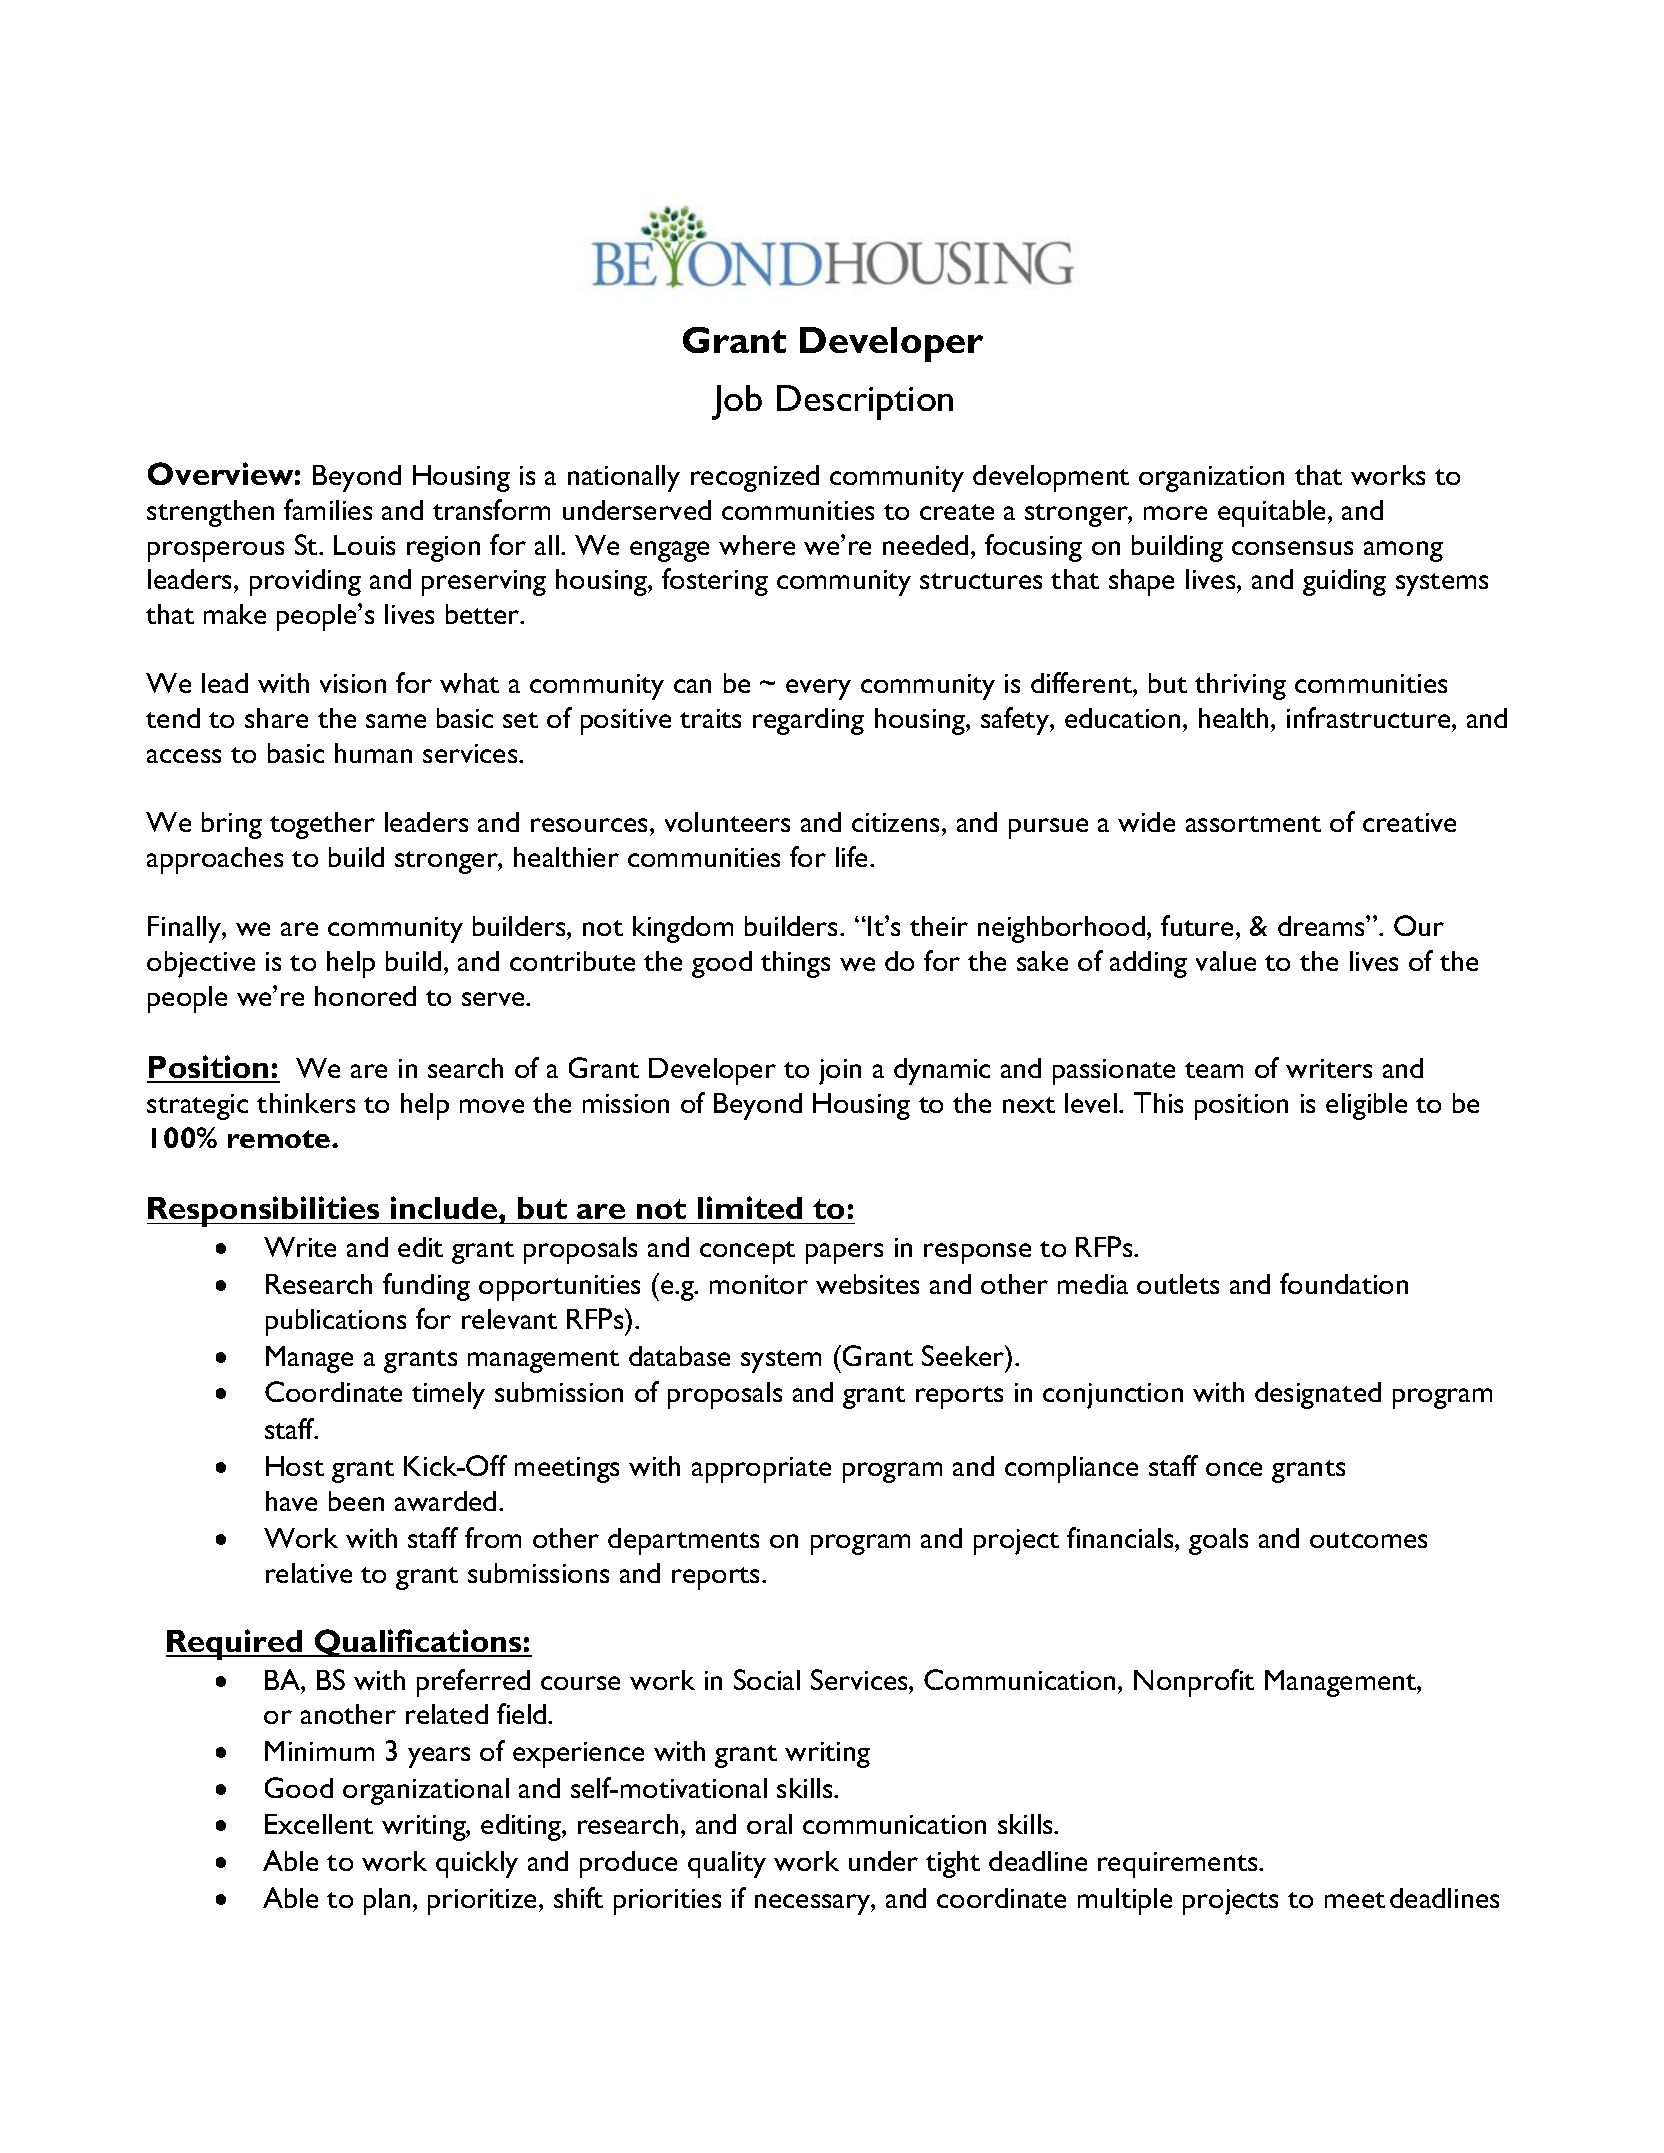  Describe the element at coordinates (755, 478) in the page. I see `recognized` at that location.
